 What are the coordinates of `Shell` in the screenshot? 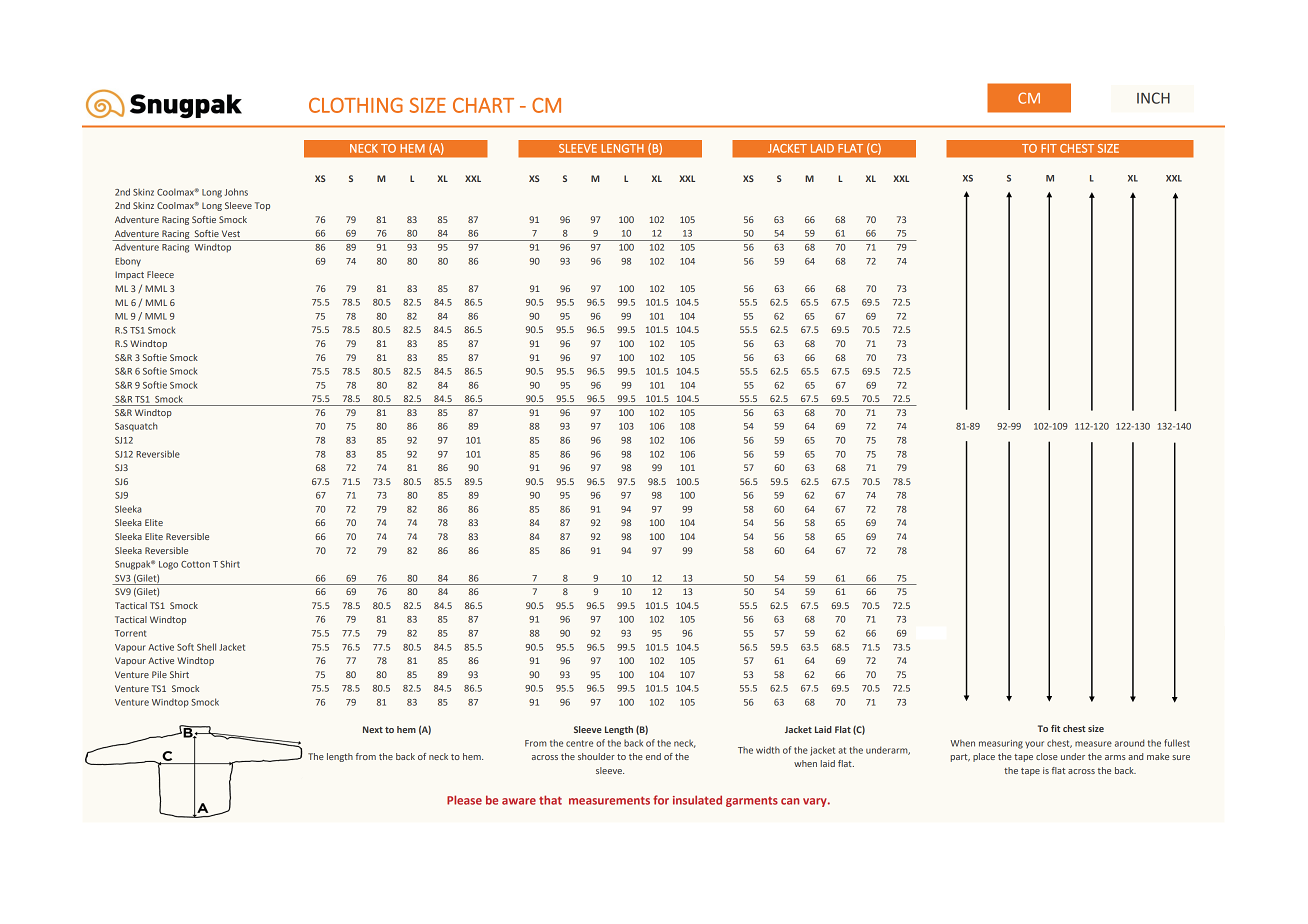 It's located at (206, 647).
